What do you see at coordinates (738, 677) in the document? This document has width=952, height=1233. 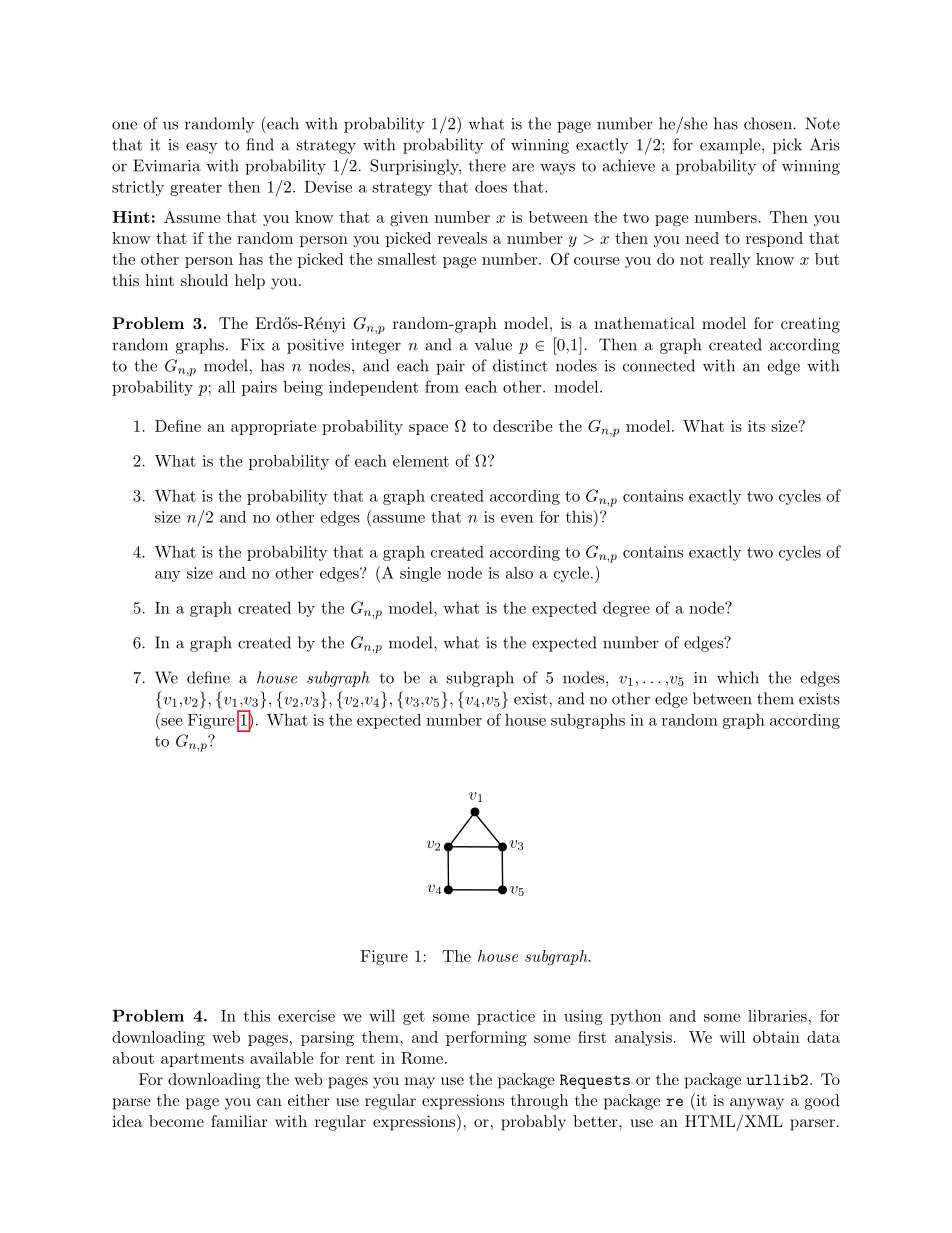 I see `which` at bounding box center [738, 677].
